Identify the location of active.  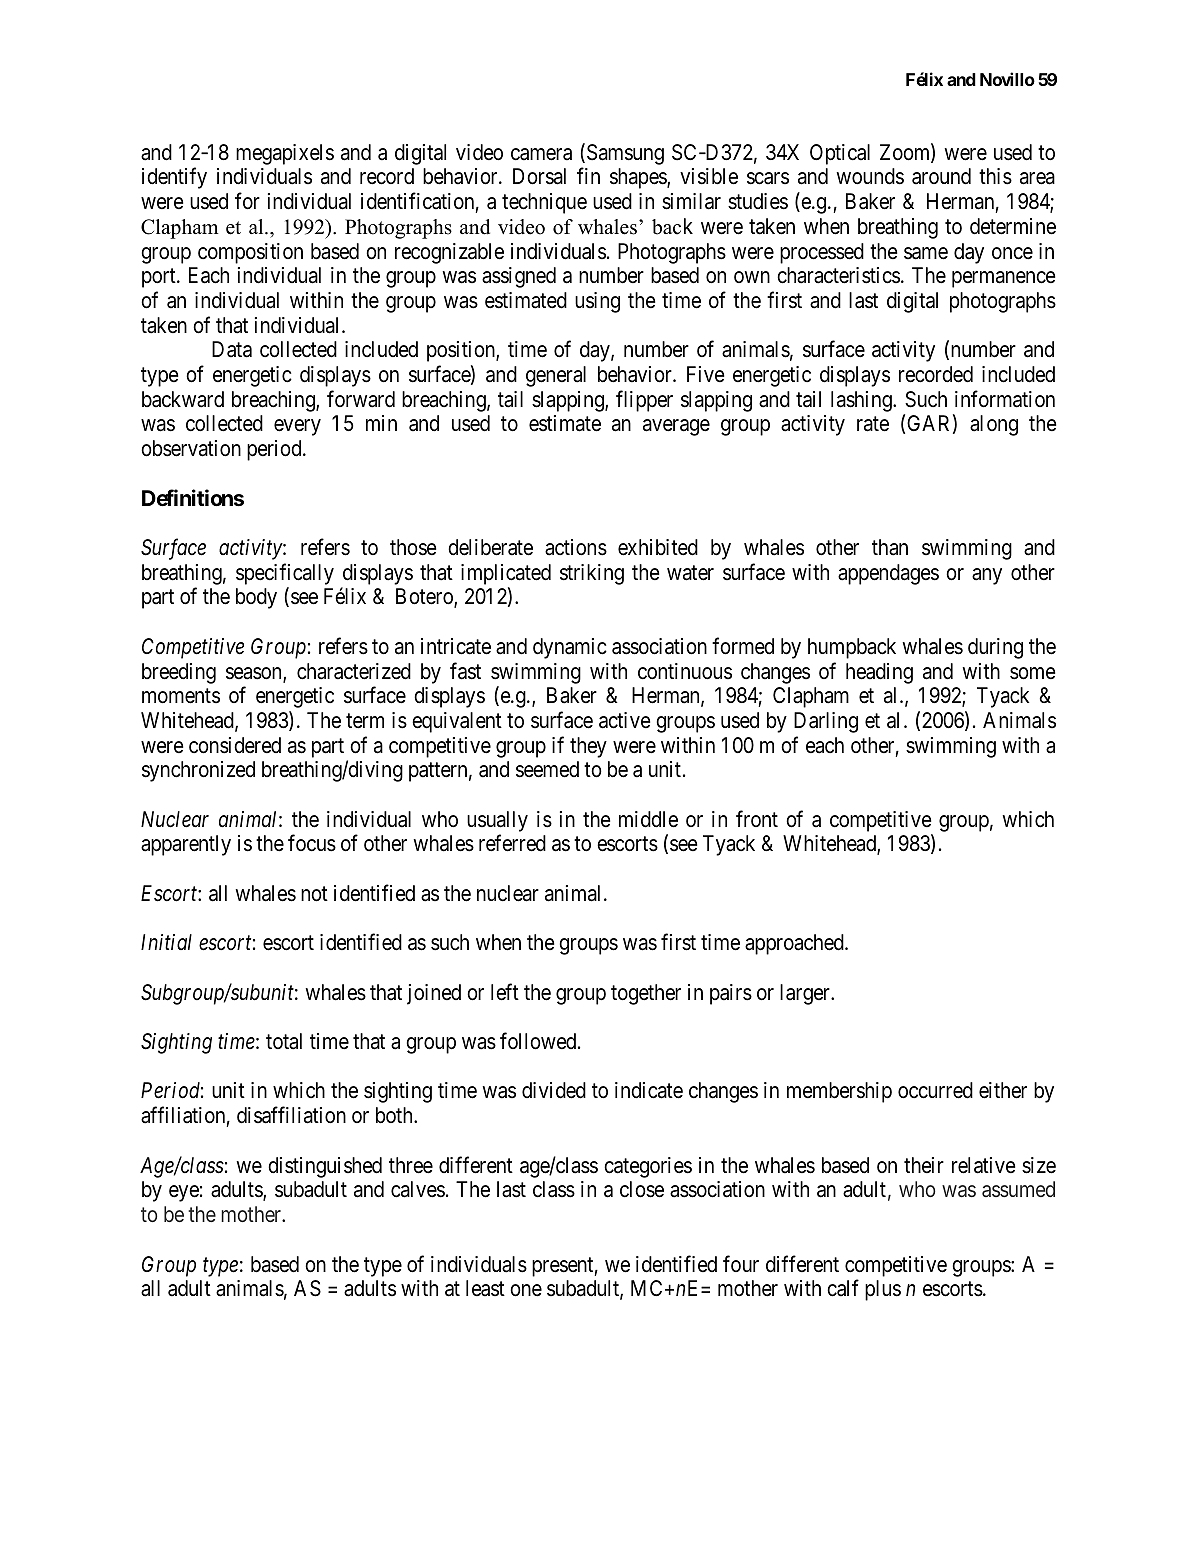
(625, 720).
